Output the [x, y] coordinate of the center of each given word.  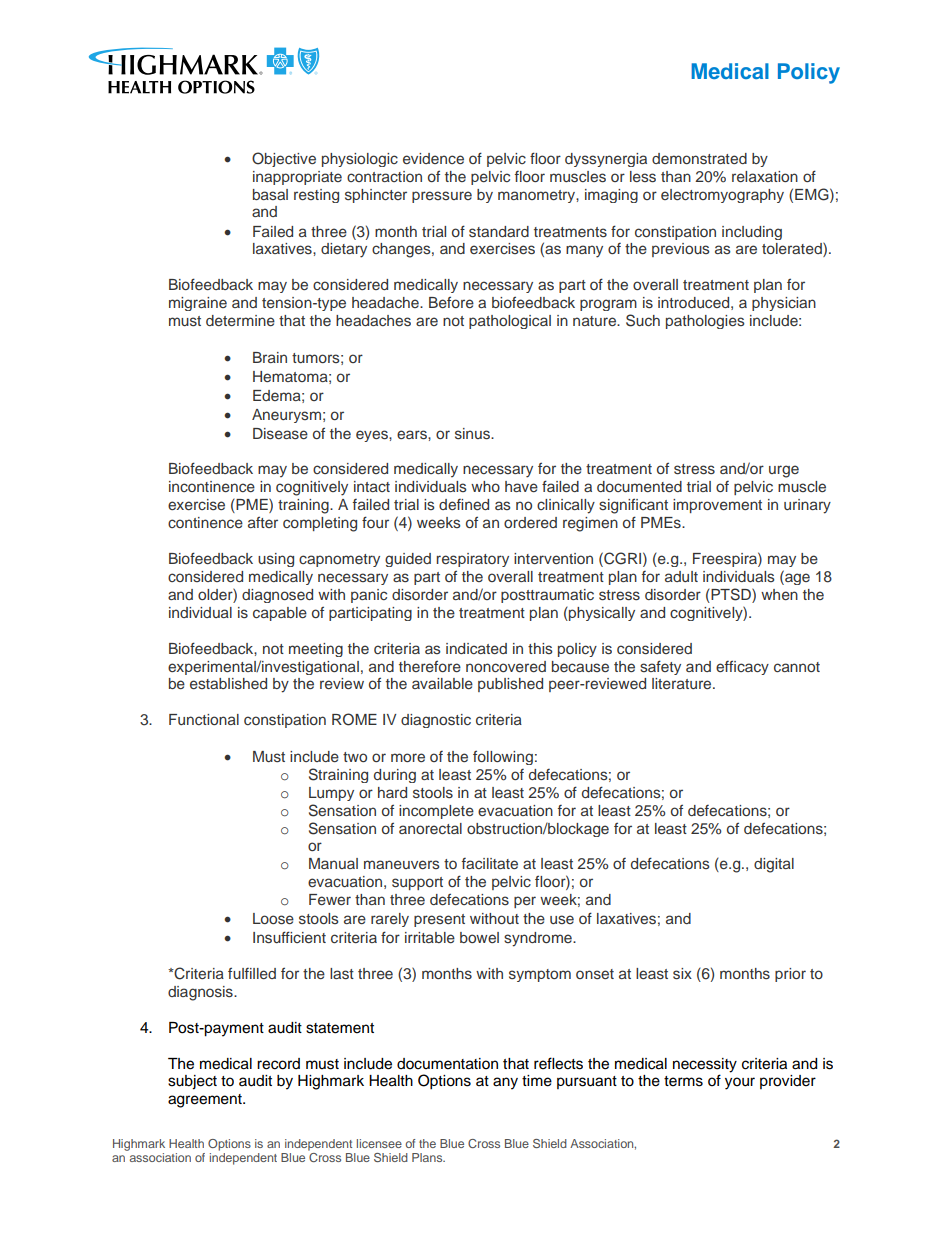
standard [499, 232]
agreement [206, 1101]
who [485, 486]
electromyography [722, 196]
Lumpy [331, 794]
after [263, 522]
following [503, 757]
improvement [717, 506]
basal [270, 194]
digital [774, 865]
